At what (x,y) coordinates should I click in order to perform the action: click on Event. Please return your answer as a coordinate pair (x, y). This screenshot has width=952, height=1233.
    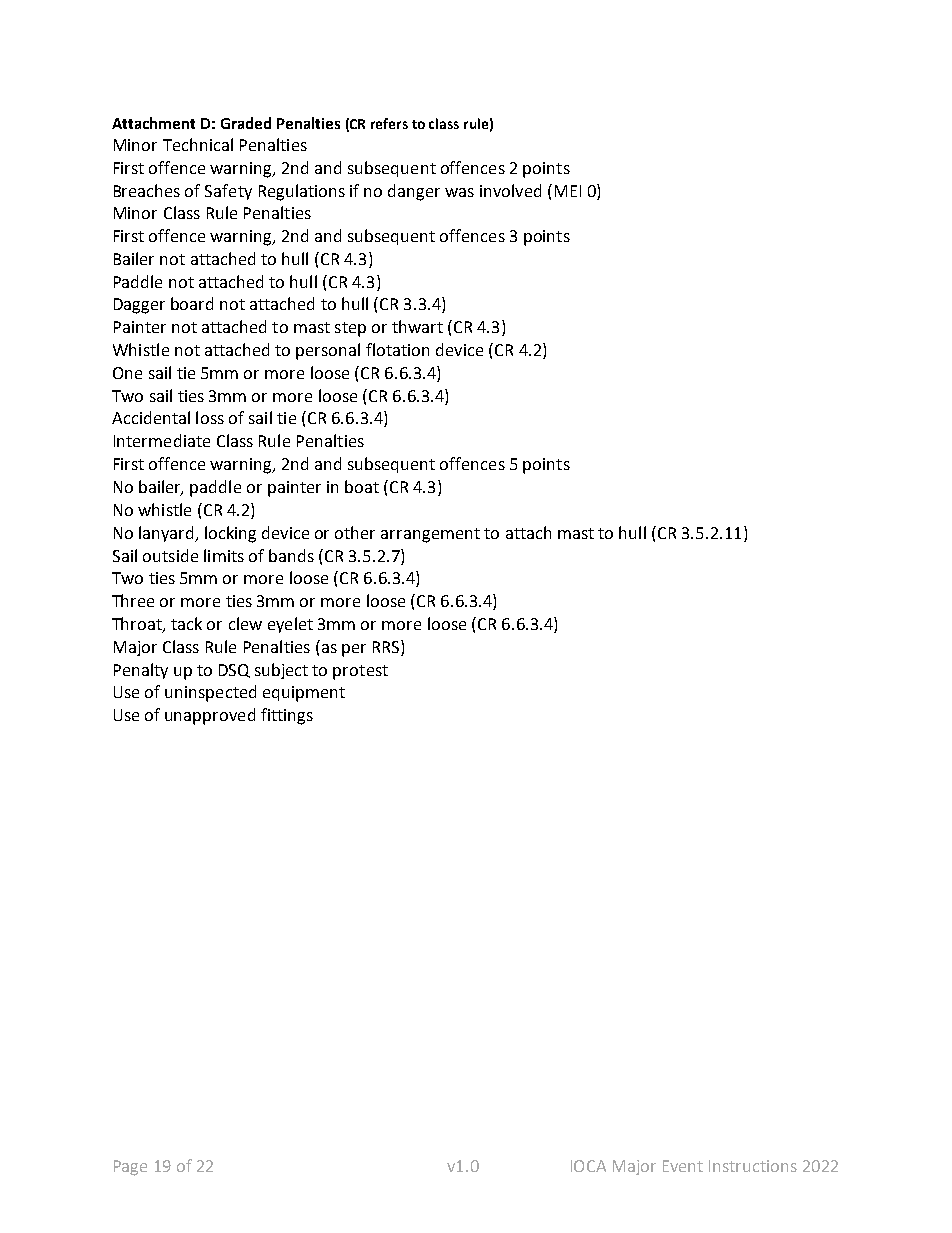
    Looking at the image, I should click on (683, 1166).
